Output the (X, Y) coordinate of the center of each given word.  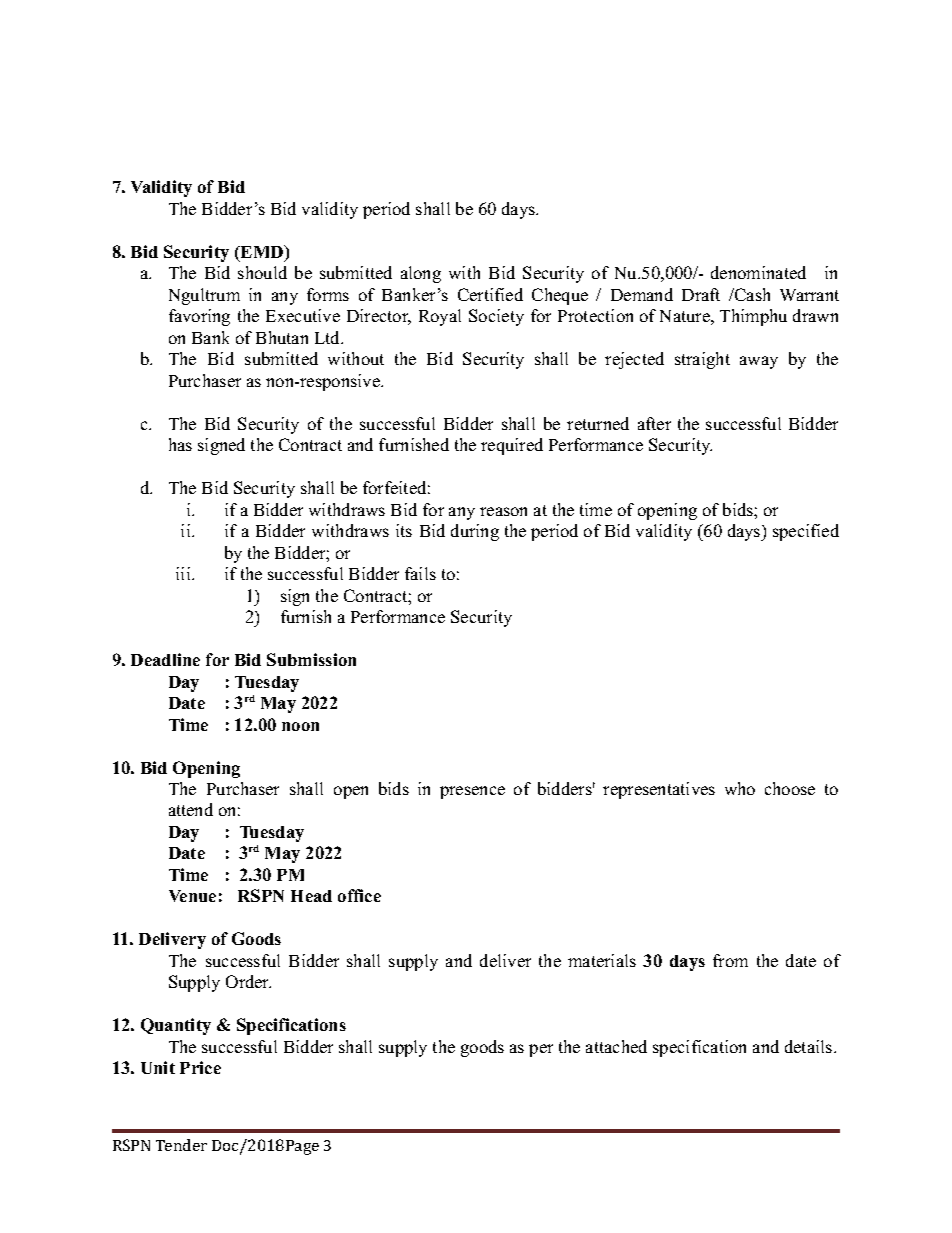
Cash (751, 294)
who (740, 788)
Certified (490, 294)
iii (184, 573)
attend (191, 809)
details (808, 1046)
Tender (181, 1145)
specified (806, 532)
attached (616, 1046)
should (262, 272)
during (475, 532)
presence (472, 792)
